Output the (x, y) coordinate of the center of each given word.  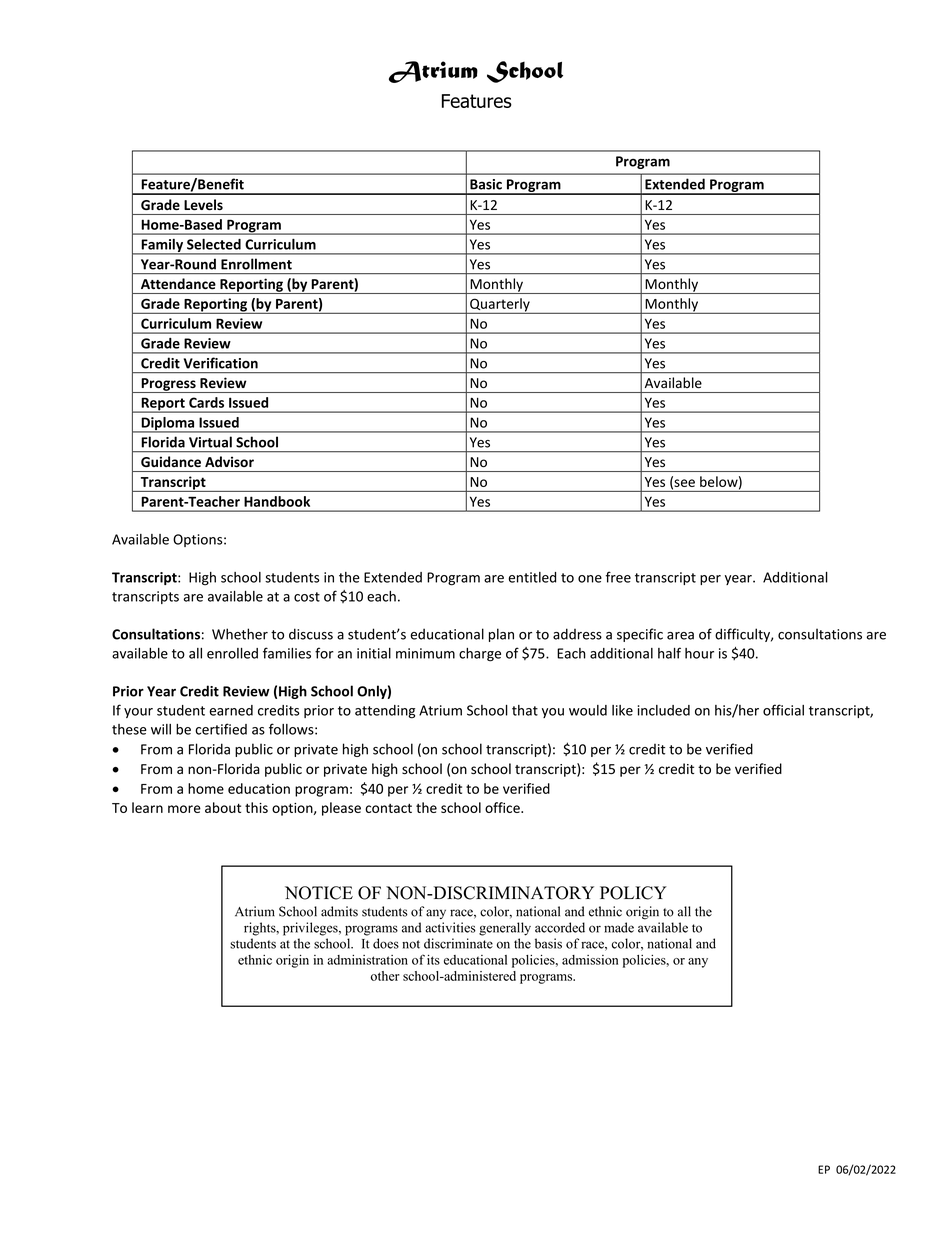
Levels (203, 204)
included (664, 710)
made (619, 927)
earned (231, 710)
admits (339, 911)
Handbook (277, 501)
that (525, 710)
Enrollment (256, 264)
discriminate (458, 943)
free (618, 577)
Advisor (229, 461)
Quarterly (500, 306)
